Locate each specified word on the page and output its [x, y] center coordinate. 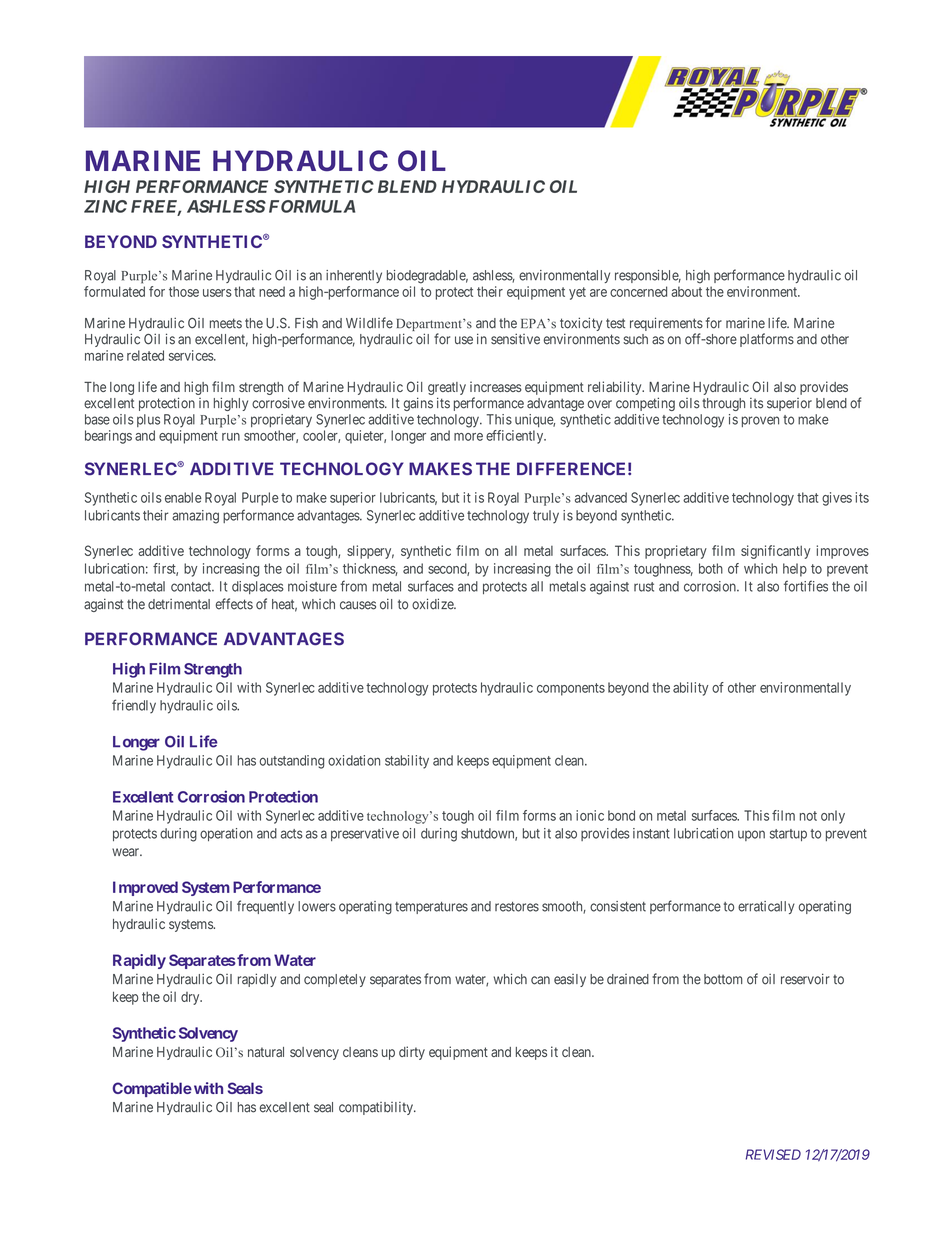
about [686, 291]
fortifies [806, 586]
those [184, 291]
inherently [354, 276]
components [571, 689]
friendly [134, 706]
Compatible [152, 1089]
